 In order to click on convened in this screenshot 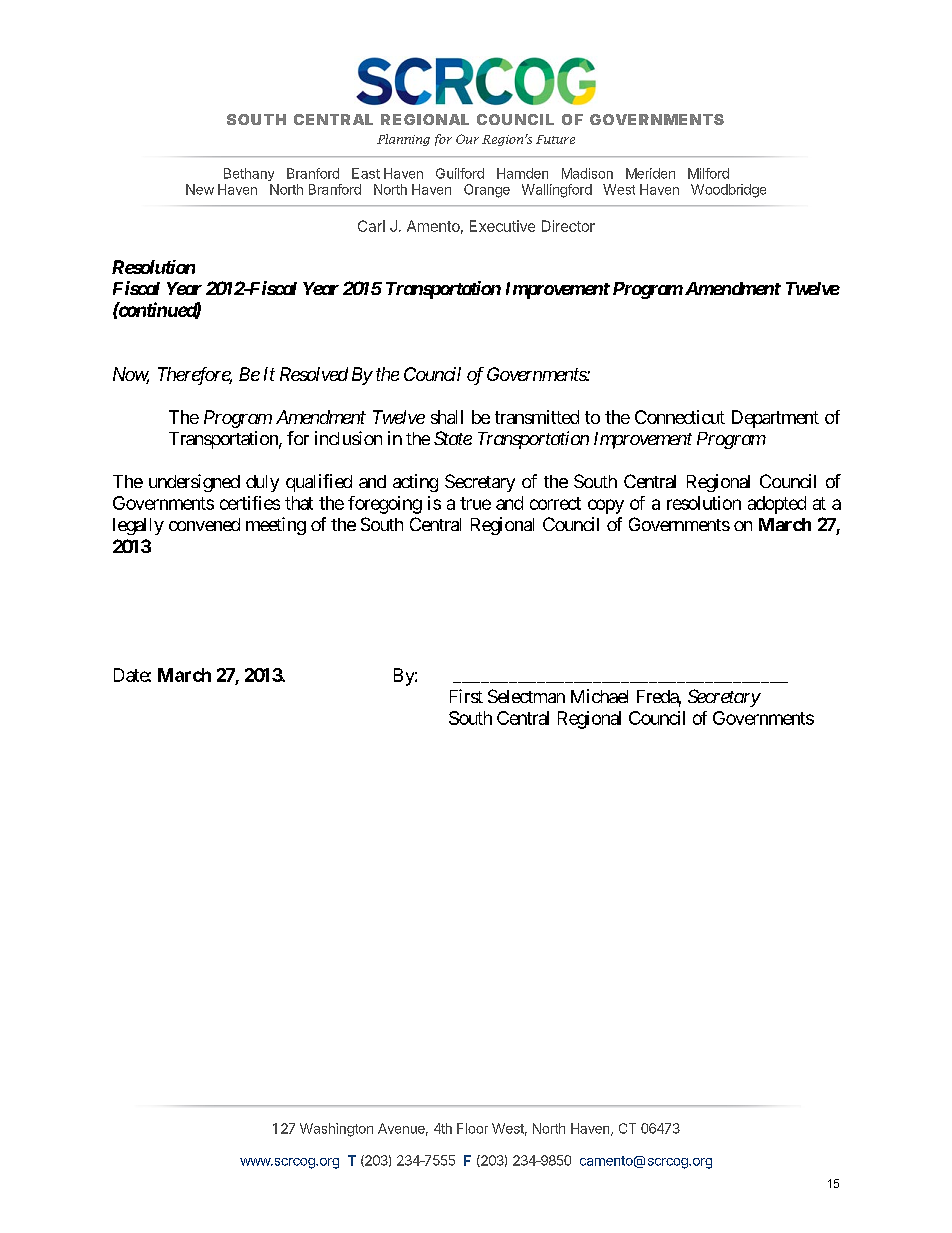, I will do `click(204, 524)`.
